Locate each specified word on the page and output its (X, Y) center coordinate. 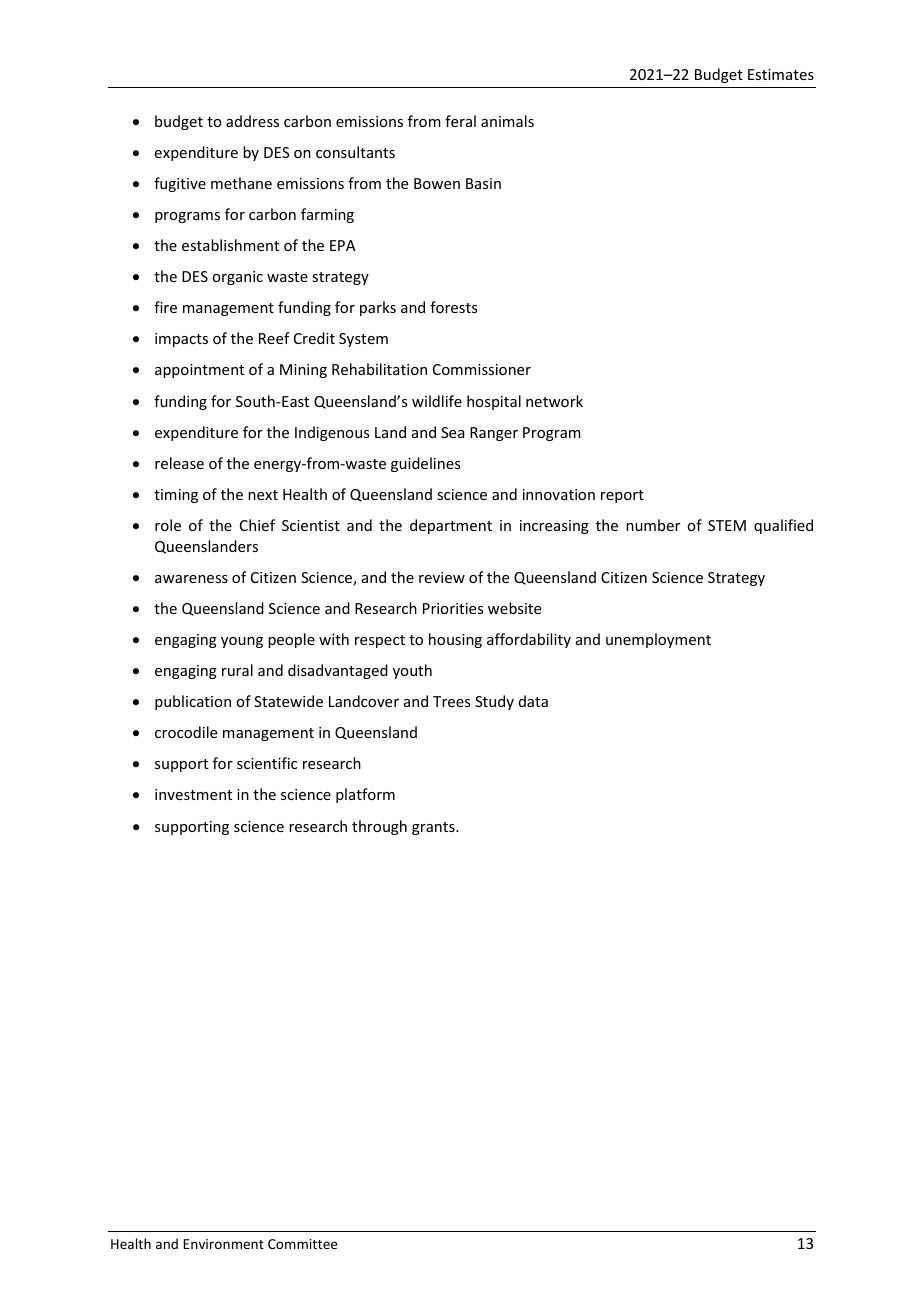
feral (460, 121)
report (622, 496)
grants (434, 828)
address (252, 121)
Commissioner (482, 369)
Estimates (781, 74)
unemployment (658, 640)
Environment (223, 1244)
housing (455, 640)
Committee (302, 1244)
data (533, 701)
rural (237, 670)
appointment (199, 371)
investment (193, 794)
